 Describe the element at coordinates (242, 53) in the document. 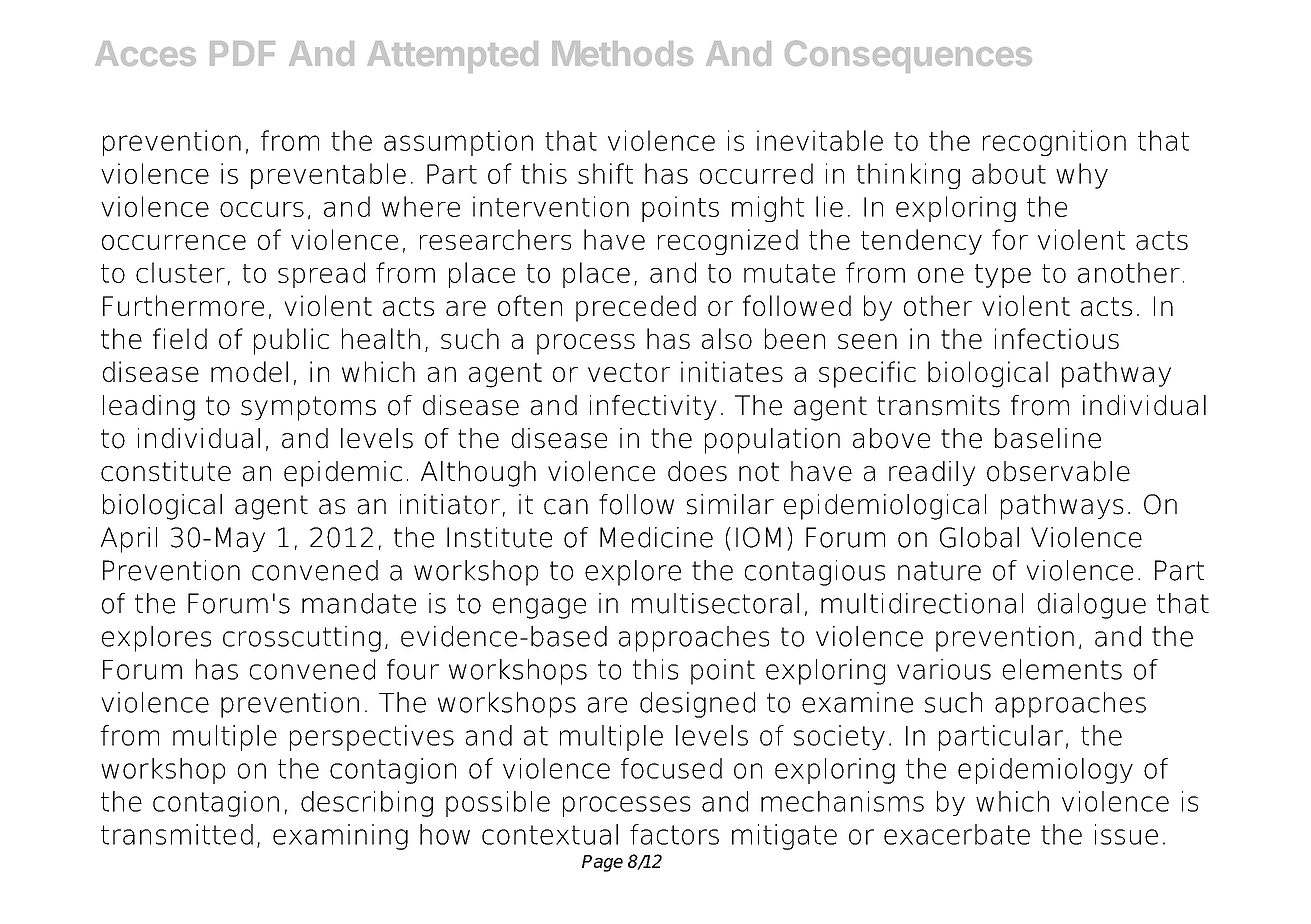

I see `PDF` at that location.
